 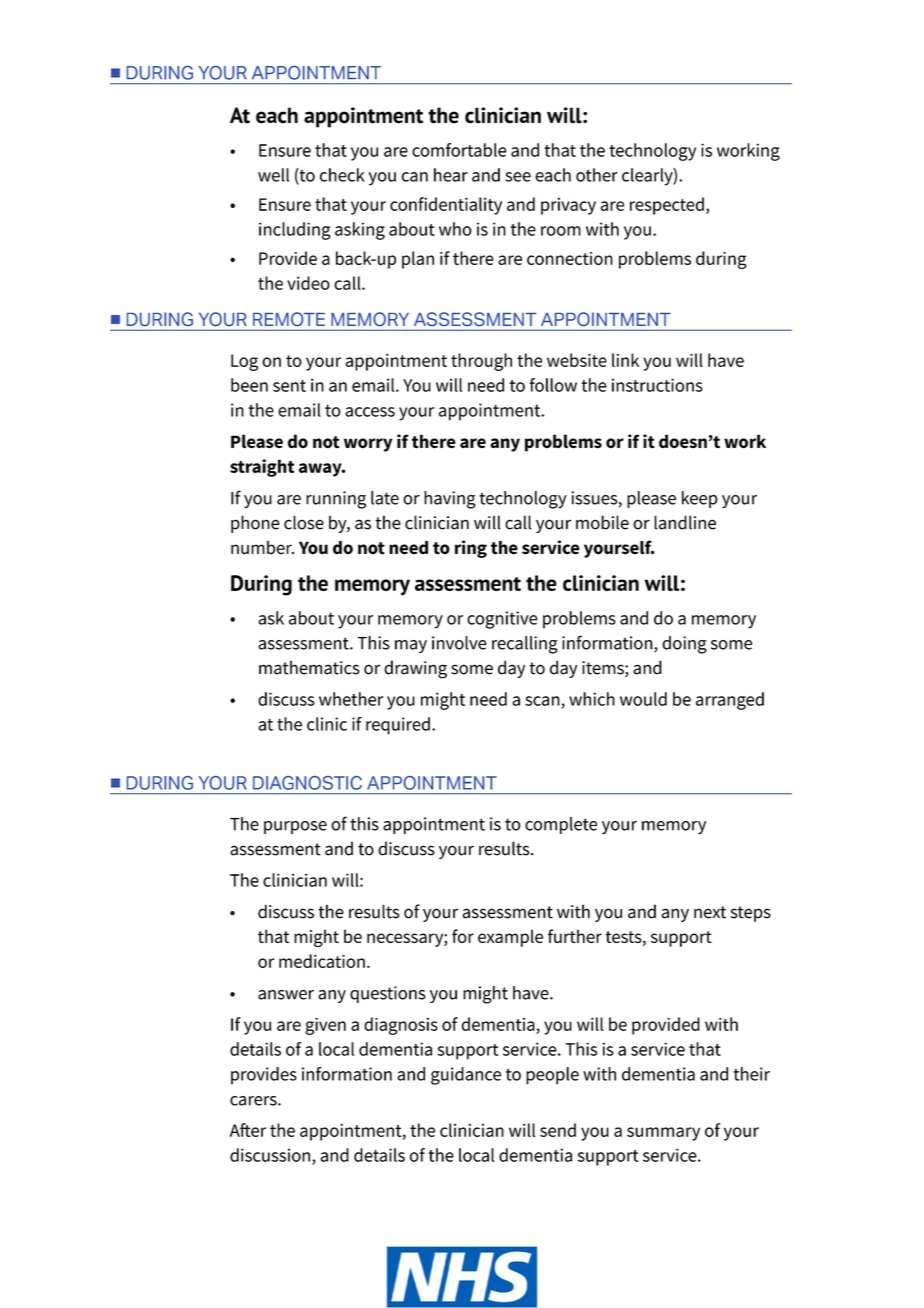 What do you see at coordinates (342, 175) in the screenshot?
I see `check` at bounding box center [342, 175].
